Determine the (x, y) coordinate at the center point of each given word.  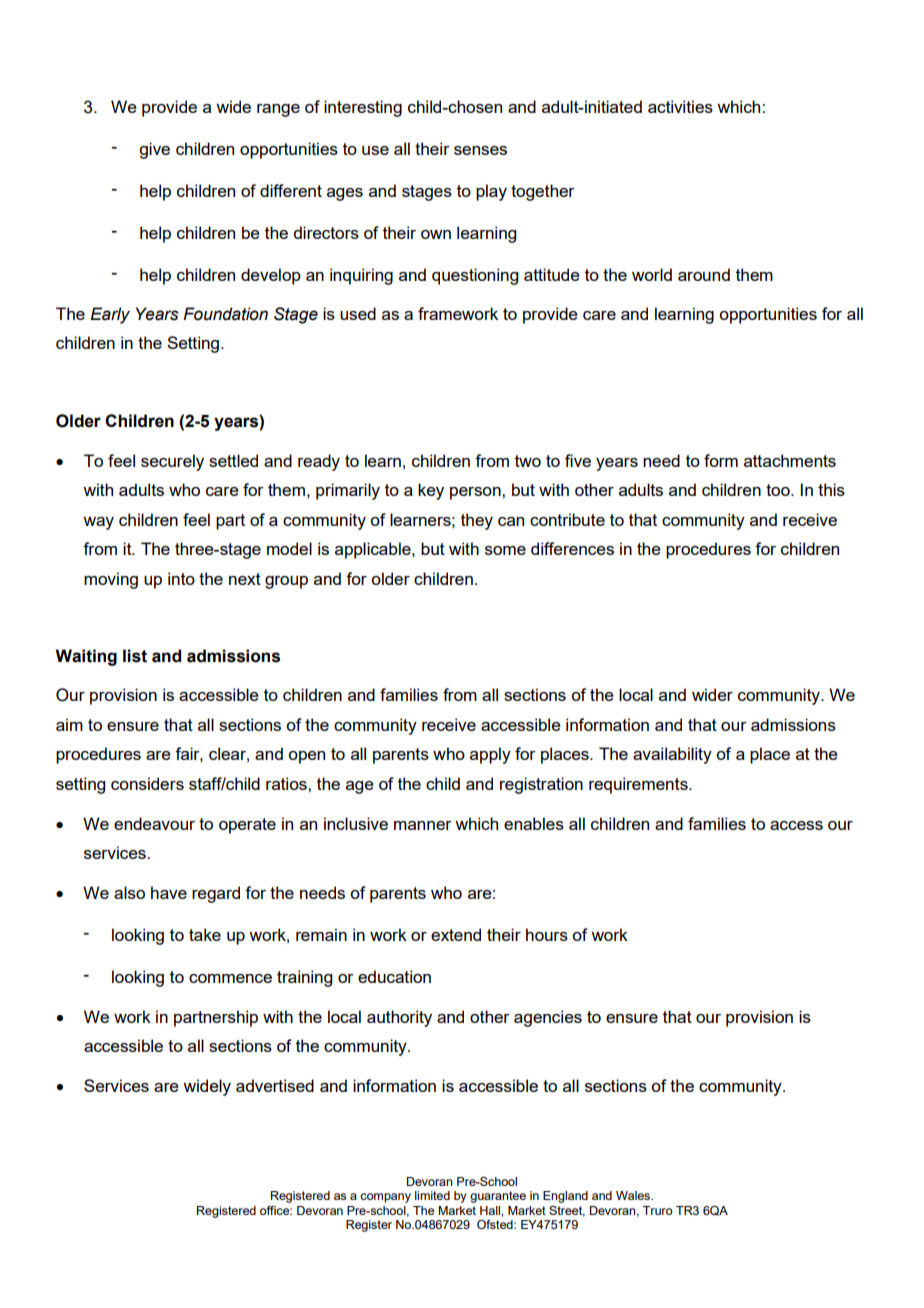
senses (480, 150)
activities (680, 106)
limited (432, 1195)
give (154, 150)
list (135, 656)
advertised (275, 1085)
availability (672, 755)
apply (490, 755)
